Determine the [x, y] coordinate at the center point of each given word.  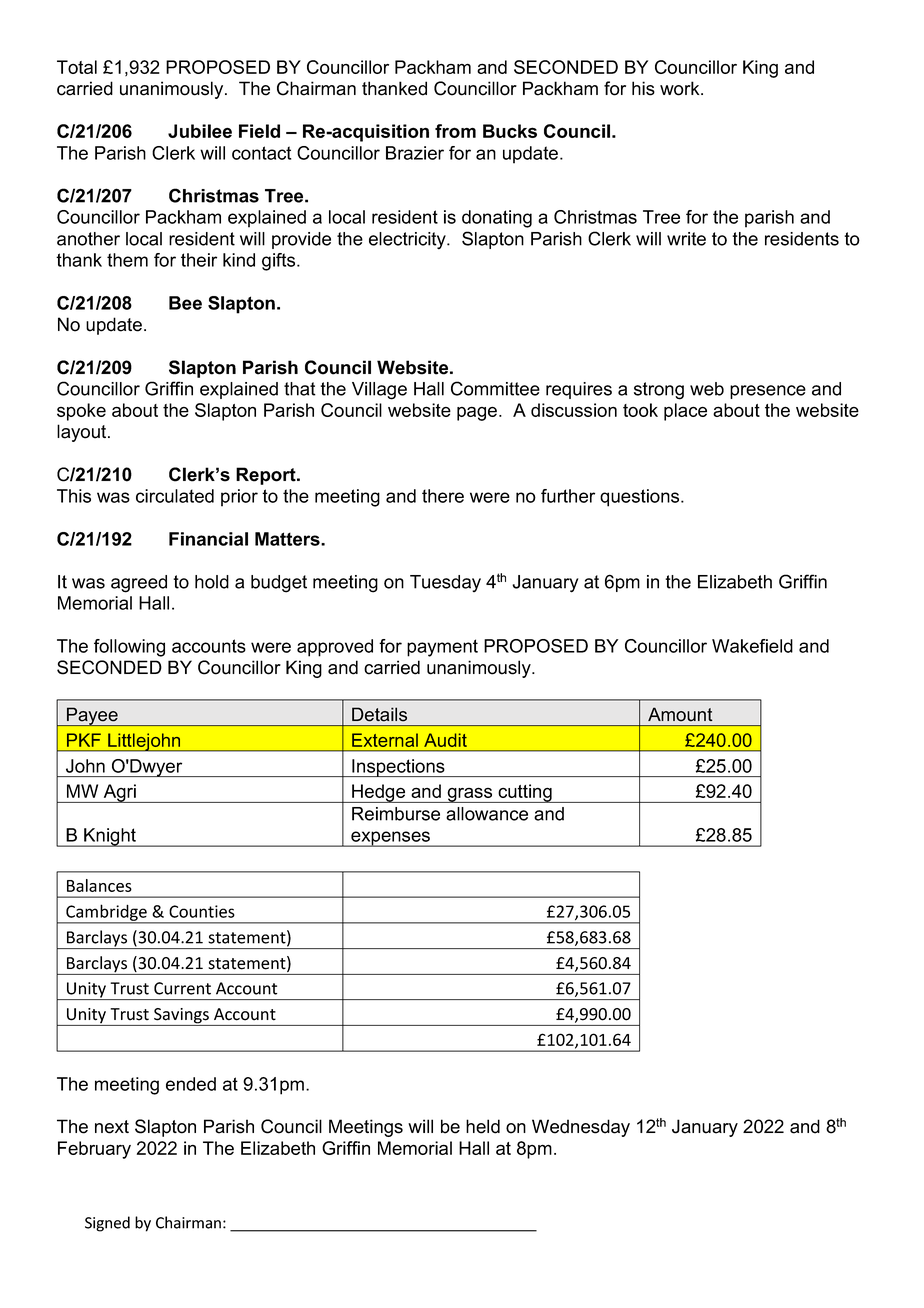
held [483, 1126]
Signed [107, 1224]
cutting [525, 793]
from [455, 131]
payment [442, 648]
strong [659, 391]
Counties [202, 911]
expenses [390, 839]
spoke [81, 412]
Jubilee [200, 131]
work [681, 88]
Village [379, 391]
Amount [680, 714]
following [129, 648]
